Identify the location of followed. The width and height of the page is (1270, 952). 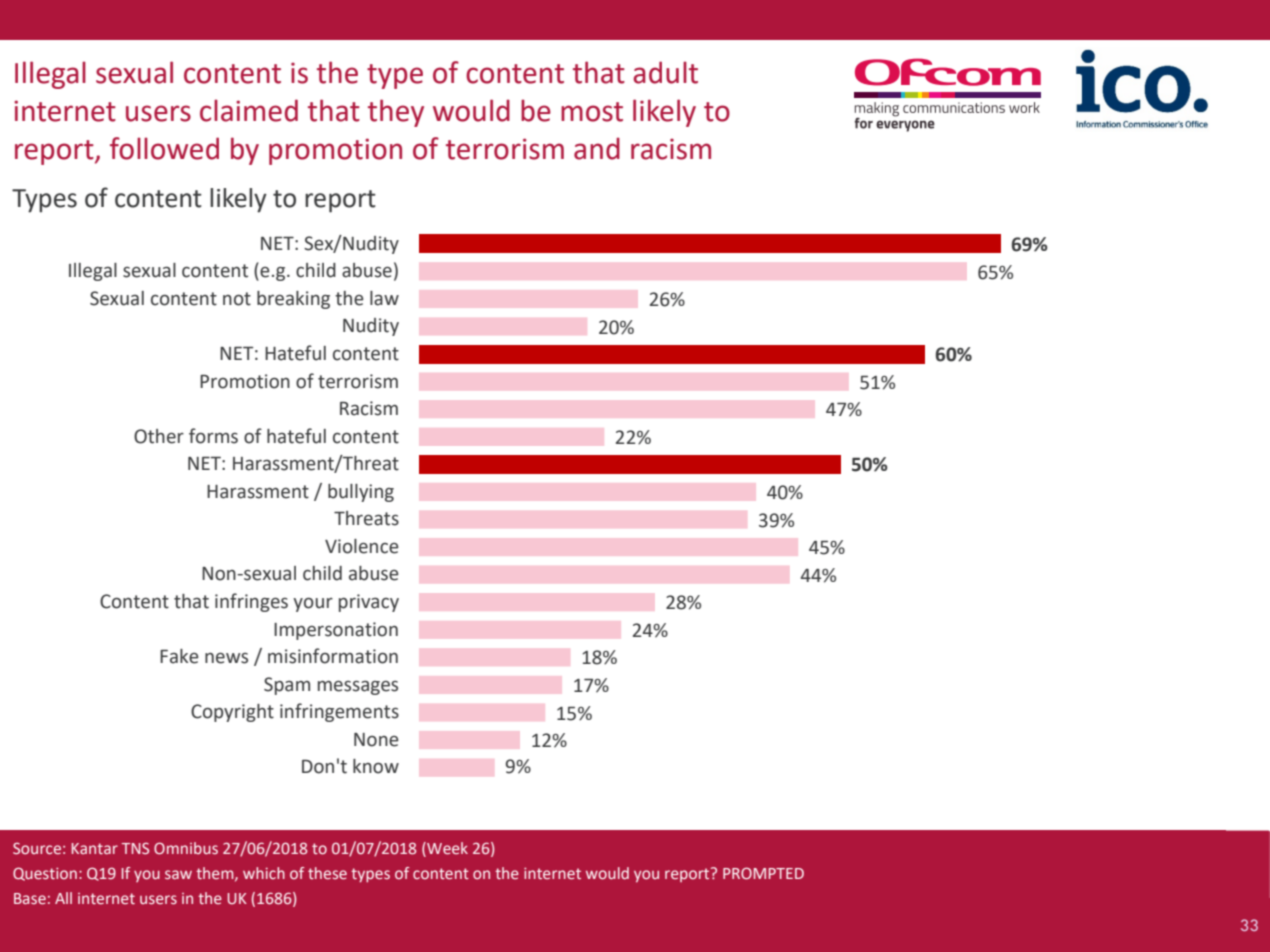
(164, 148).
